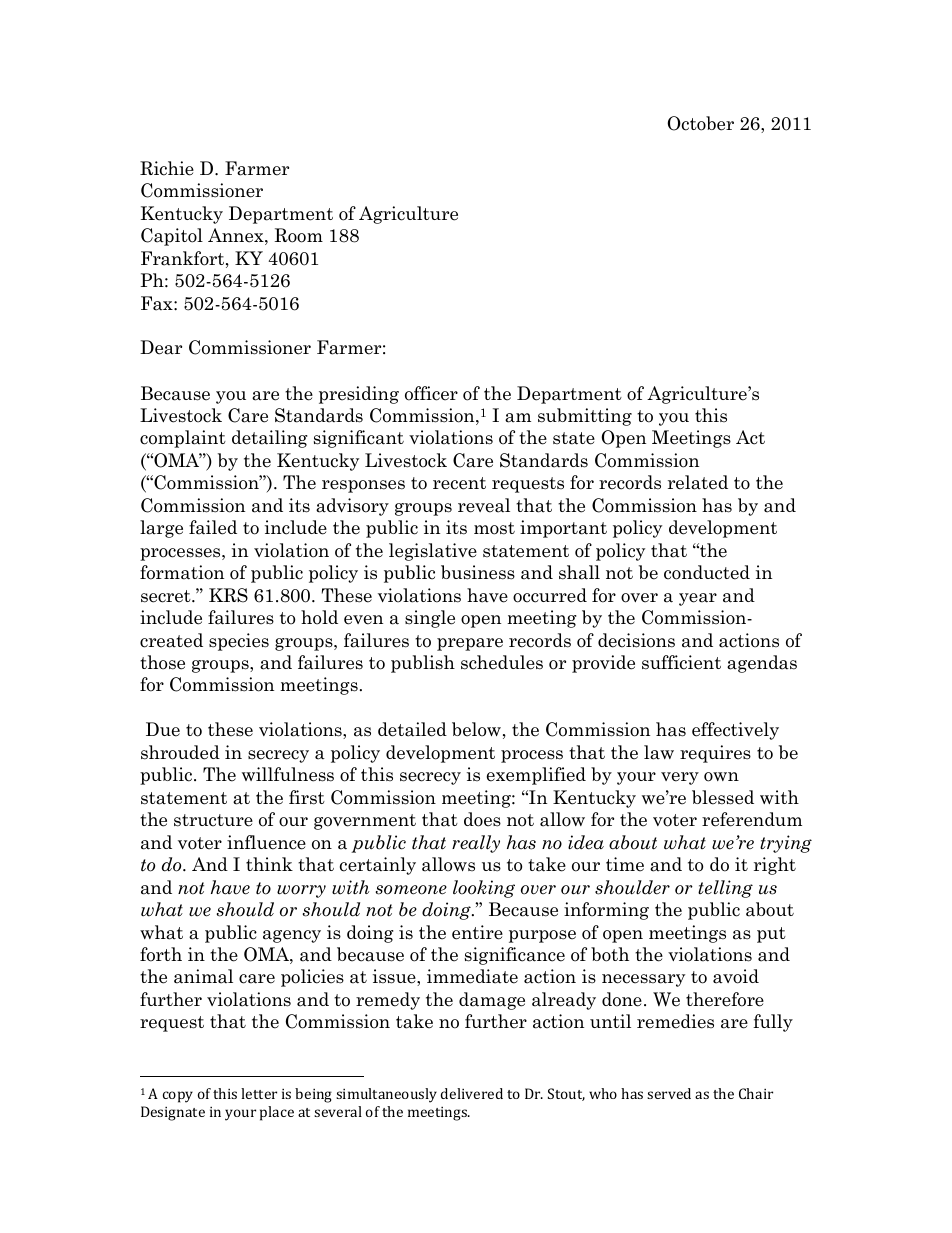 The height and width of the screenshot is (1233, 952). Describe the element at coordinates (698, 482) in the screenshot. I see `related` at that location.
